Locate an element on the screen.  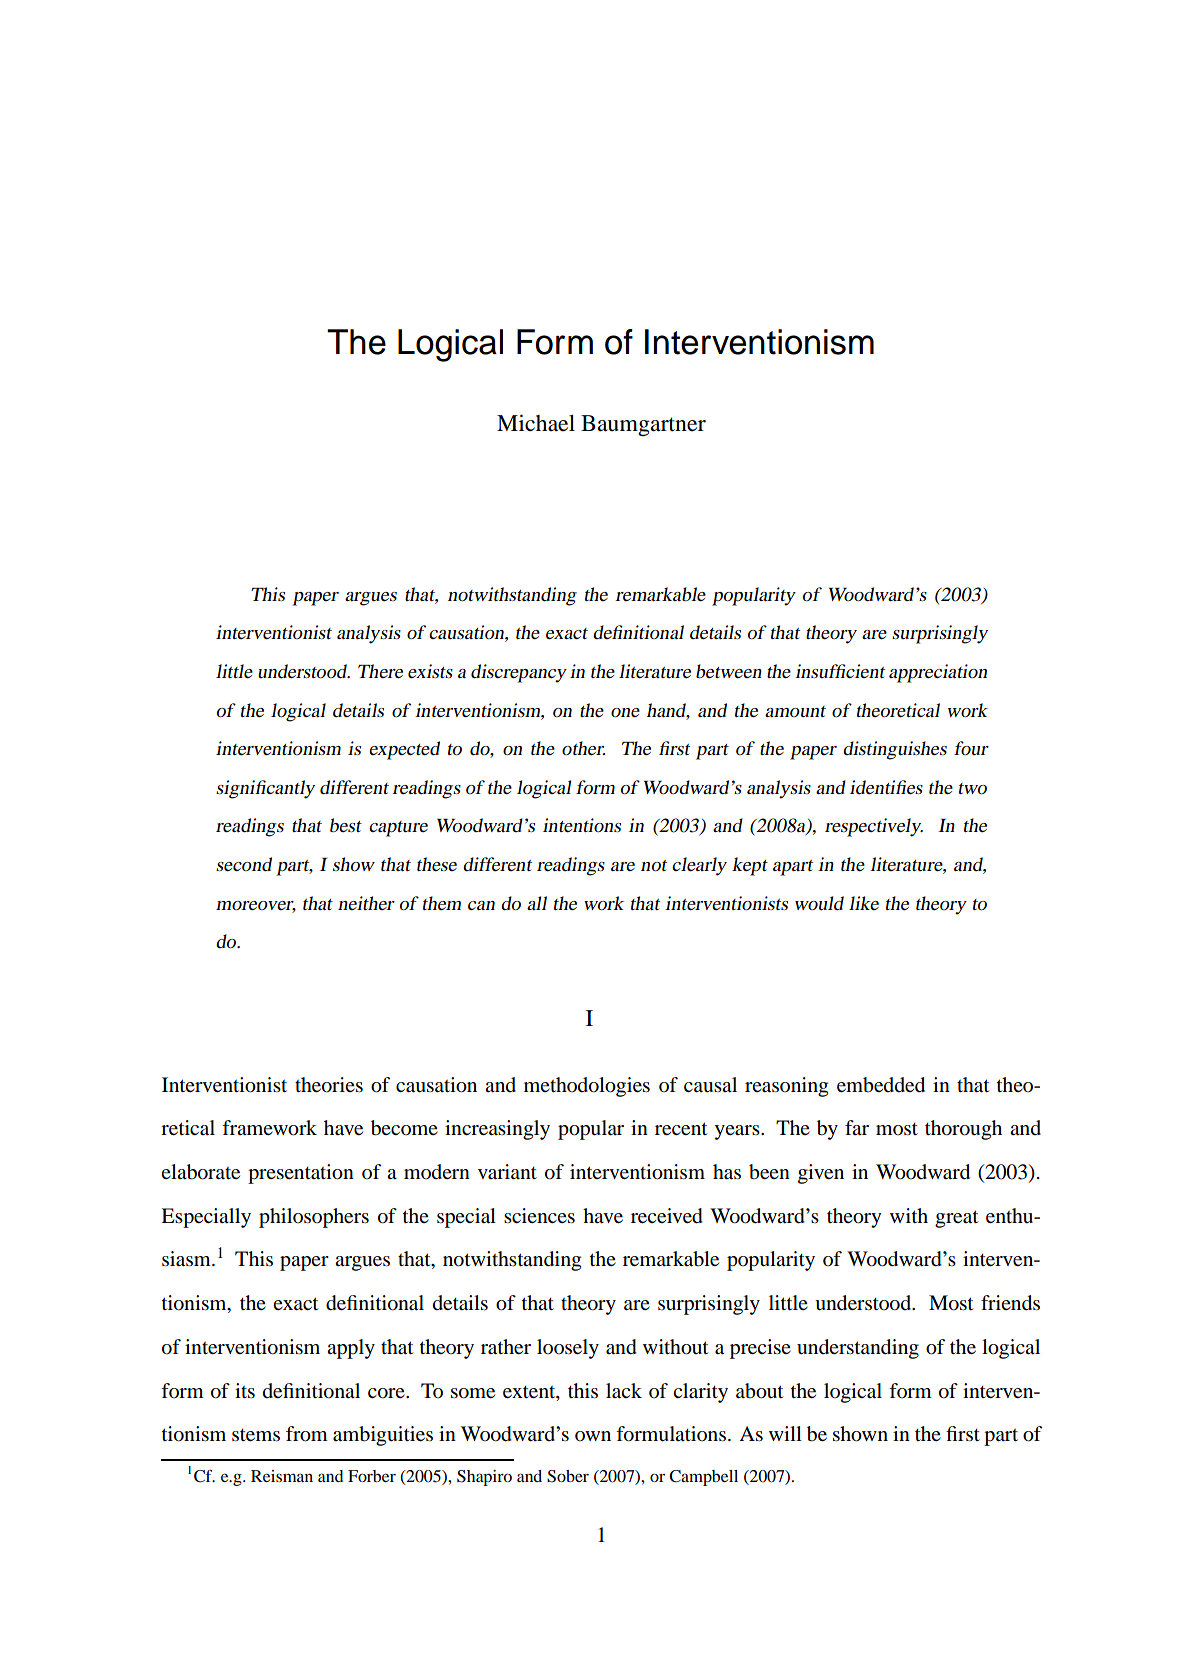
from is located at coordinates (307, 1434).
